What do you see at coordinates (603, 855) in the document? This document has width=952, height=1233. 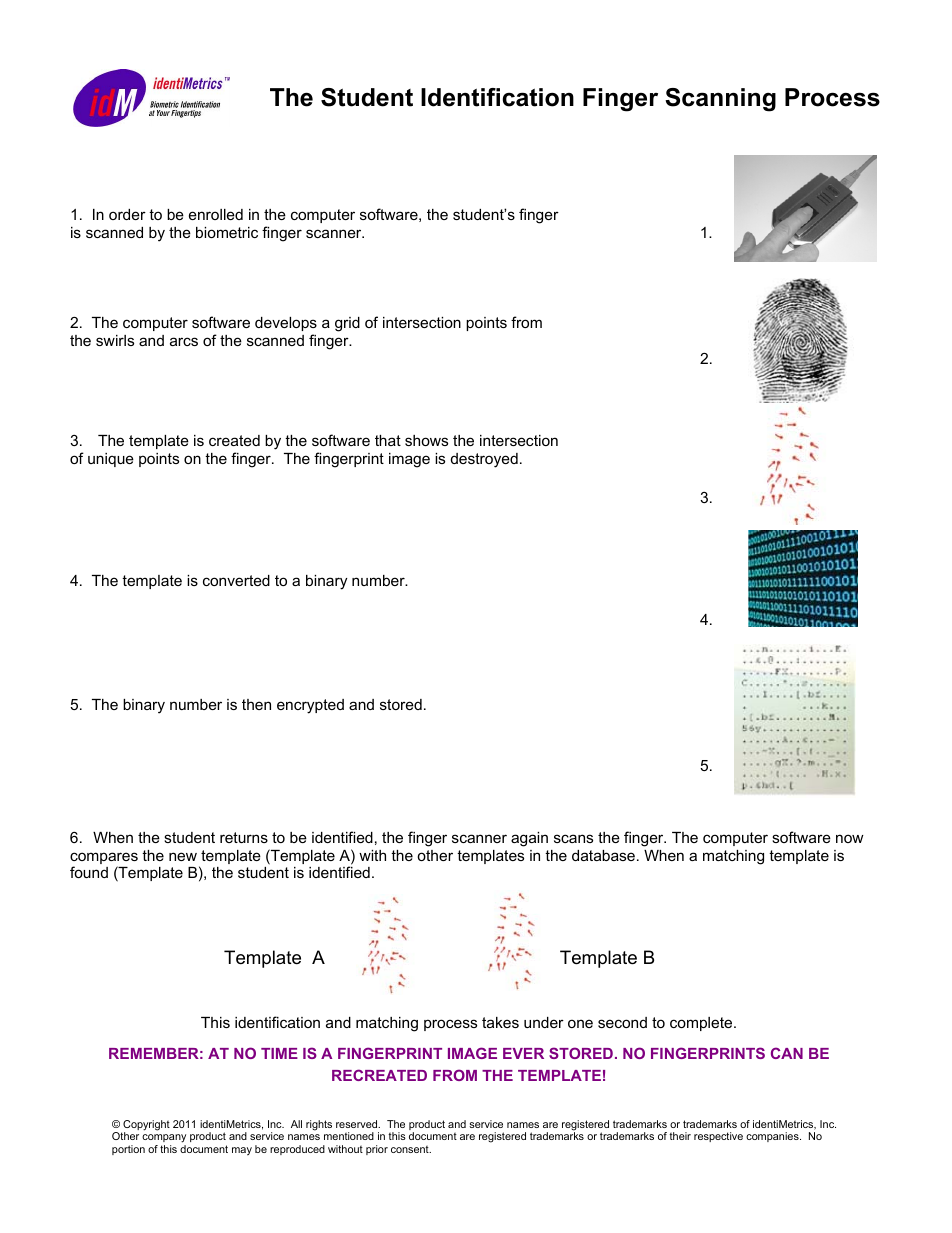 I see `database` at bounding box center [603, 855].
